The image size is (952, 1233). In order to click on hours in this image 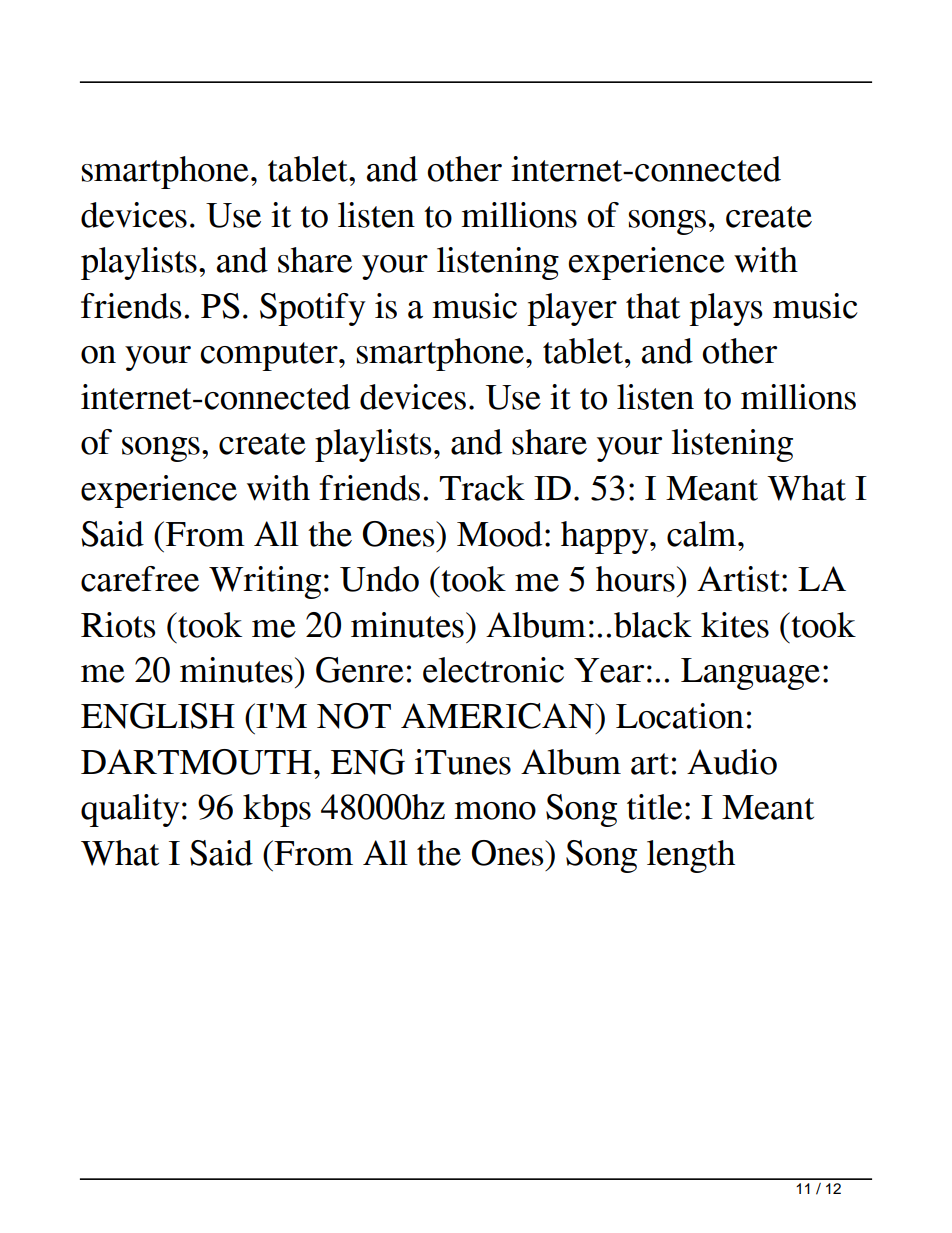, I will do `click(635, 579)`.
